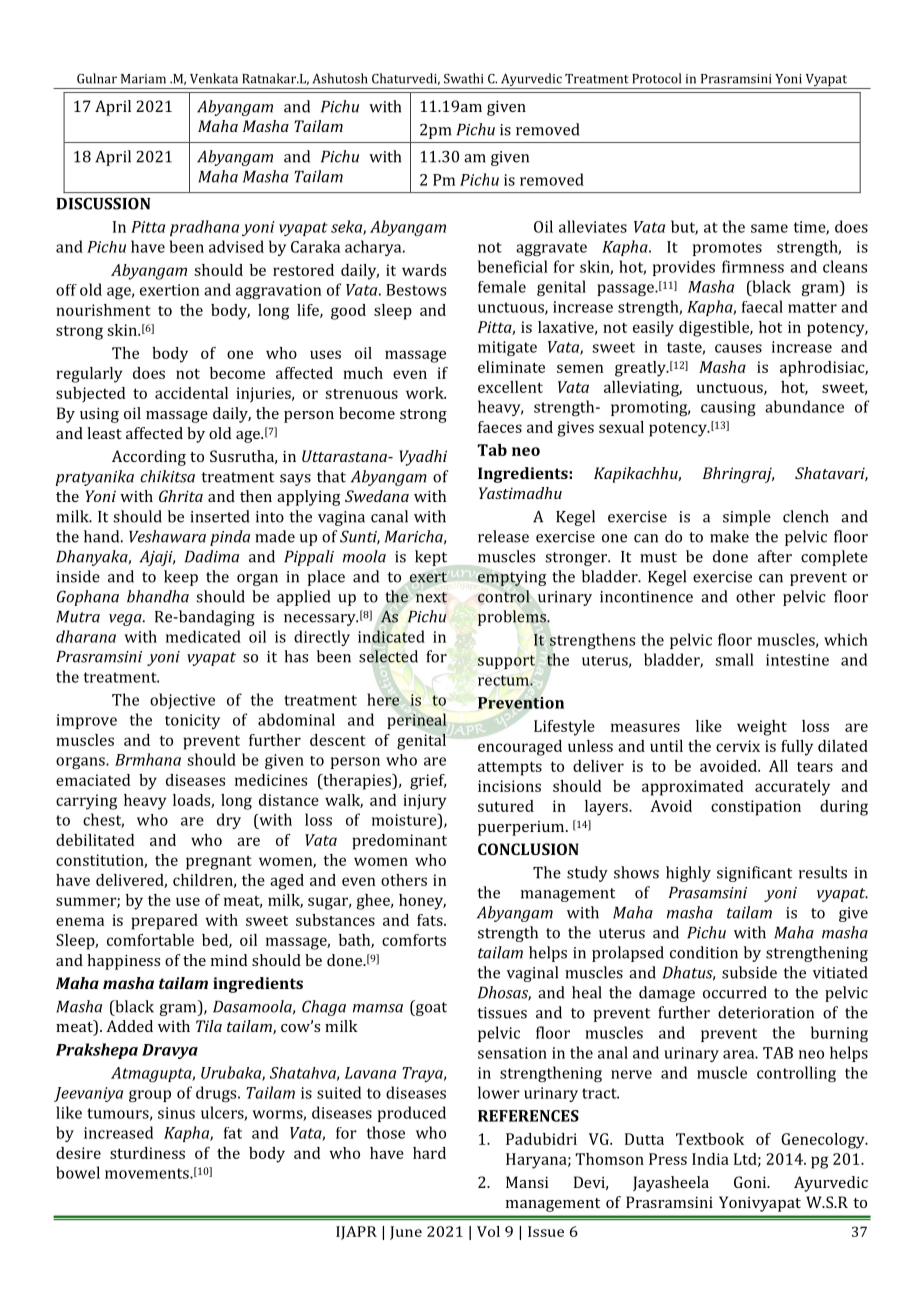 Image resolution: width=924 pixels, height=1307 pixels. What do you see at coordinates (148, 1173) in the page?
I see `movements` at bounding box center [148, 1173].
